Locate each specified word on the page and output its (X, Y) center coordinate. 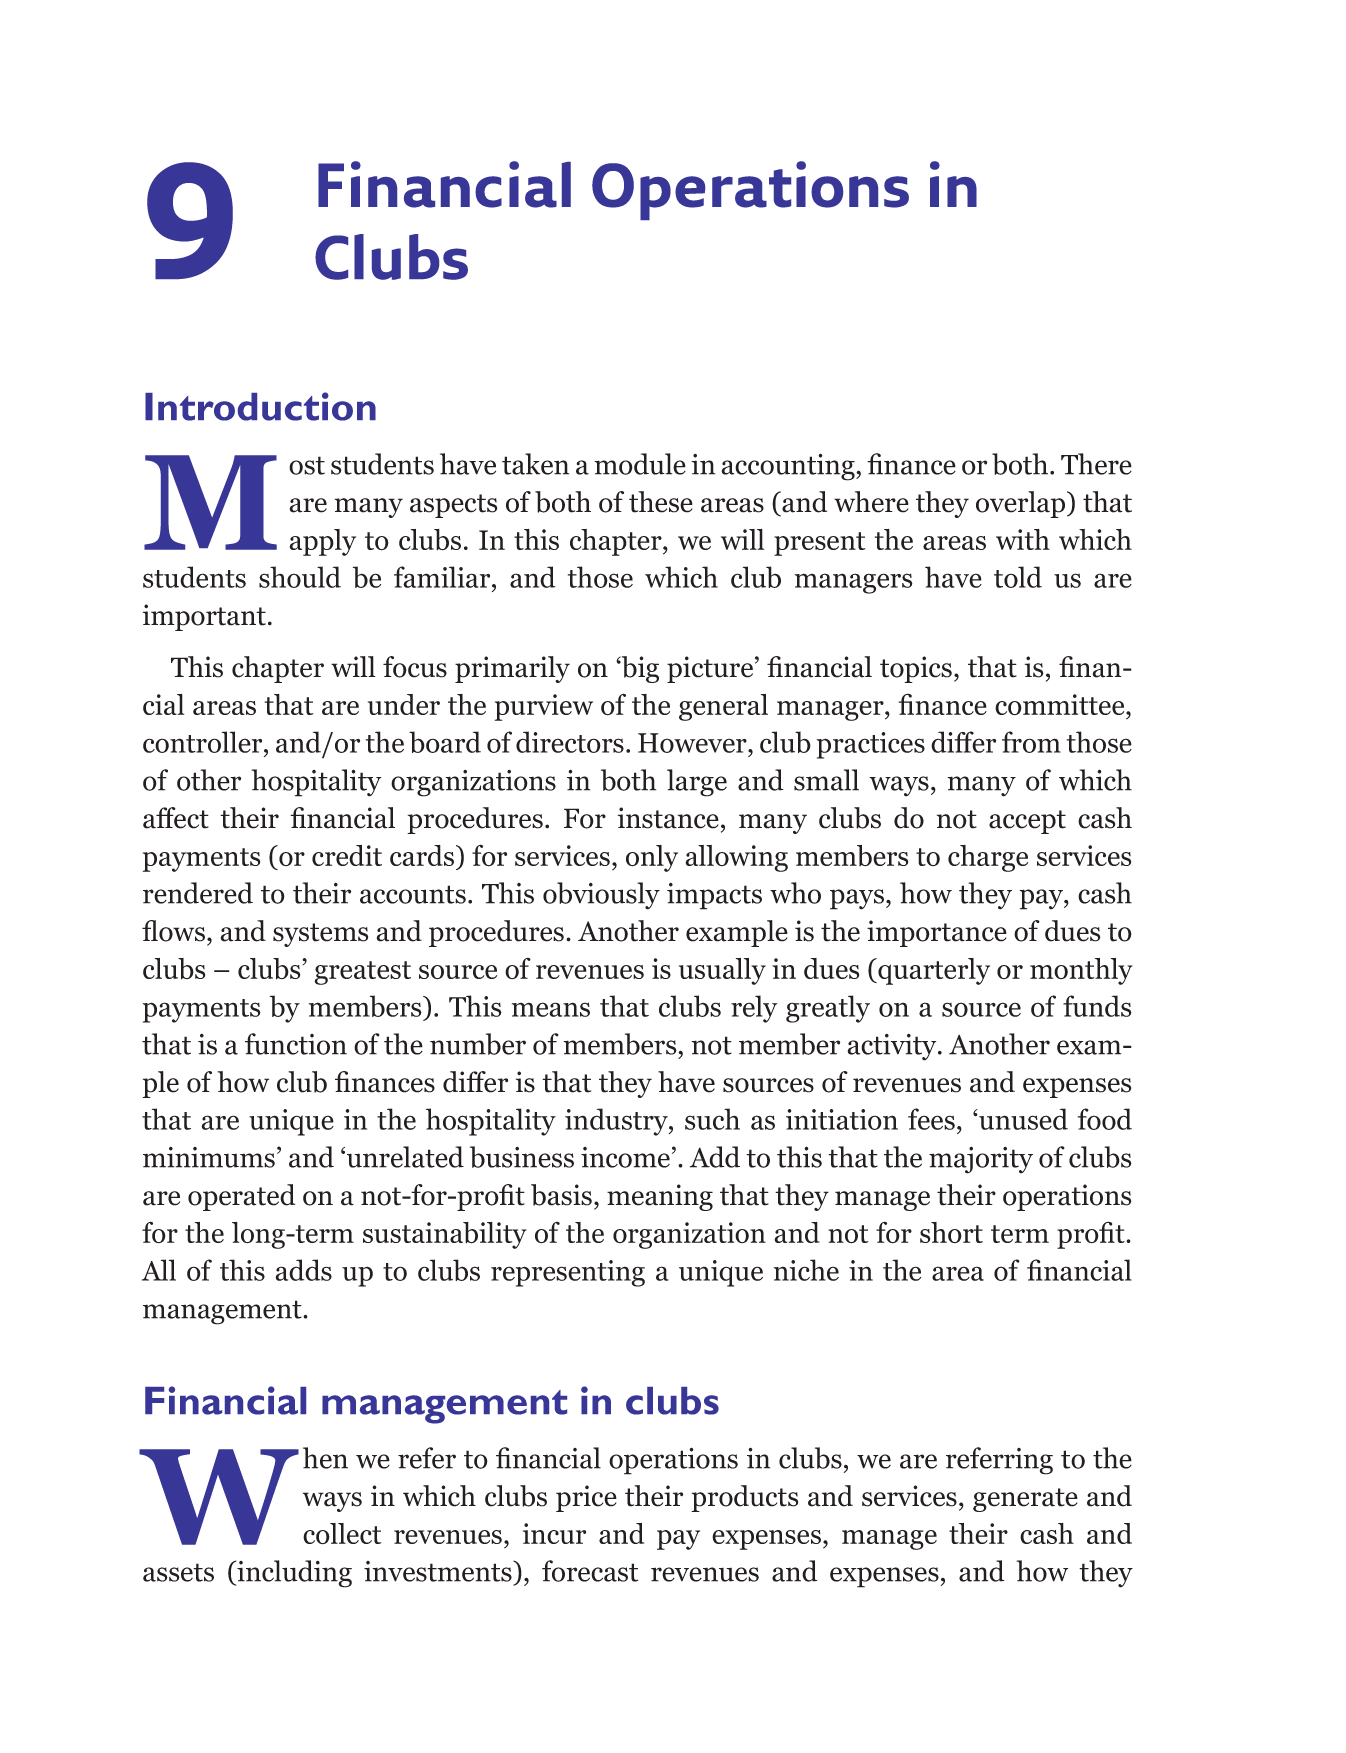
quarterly (933, 971)
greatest (362, 973)
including (293, 1574)
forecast (590, 1571)
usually (722, 971)
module (640, 464)
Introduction (260, 406)
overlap (1022, 504)
